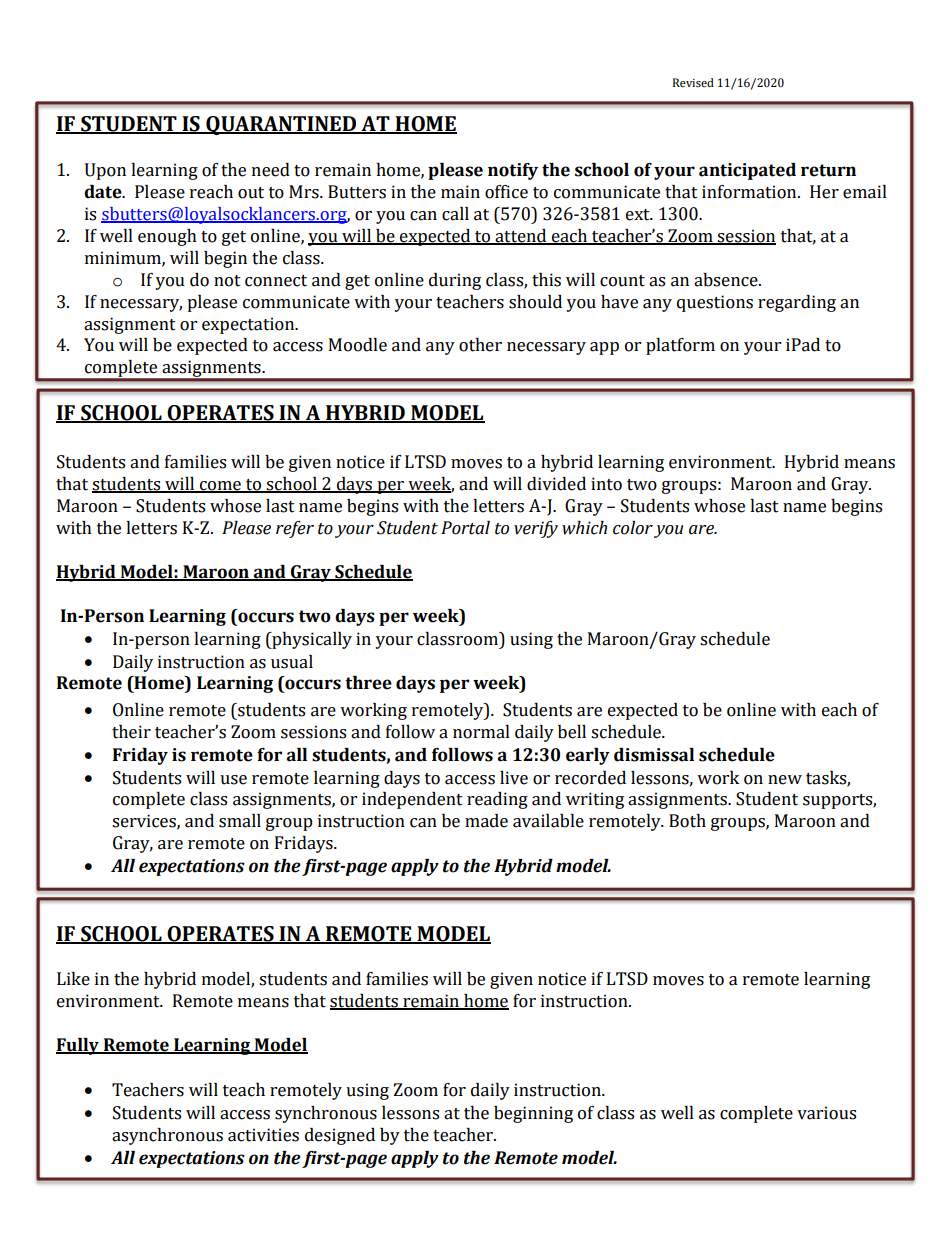 The image size is (952, 1233). I want to click on new, so click(785, 780).
